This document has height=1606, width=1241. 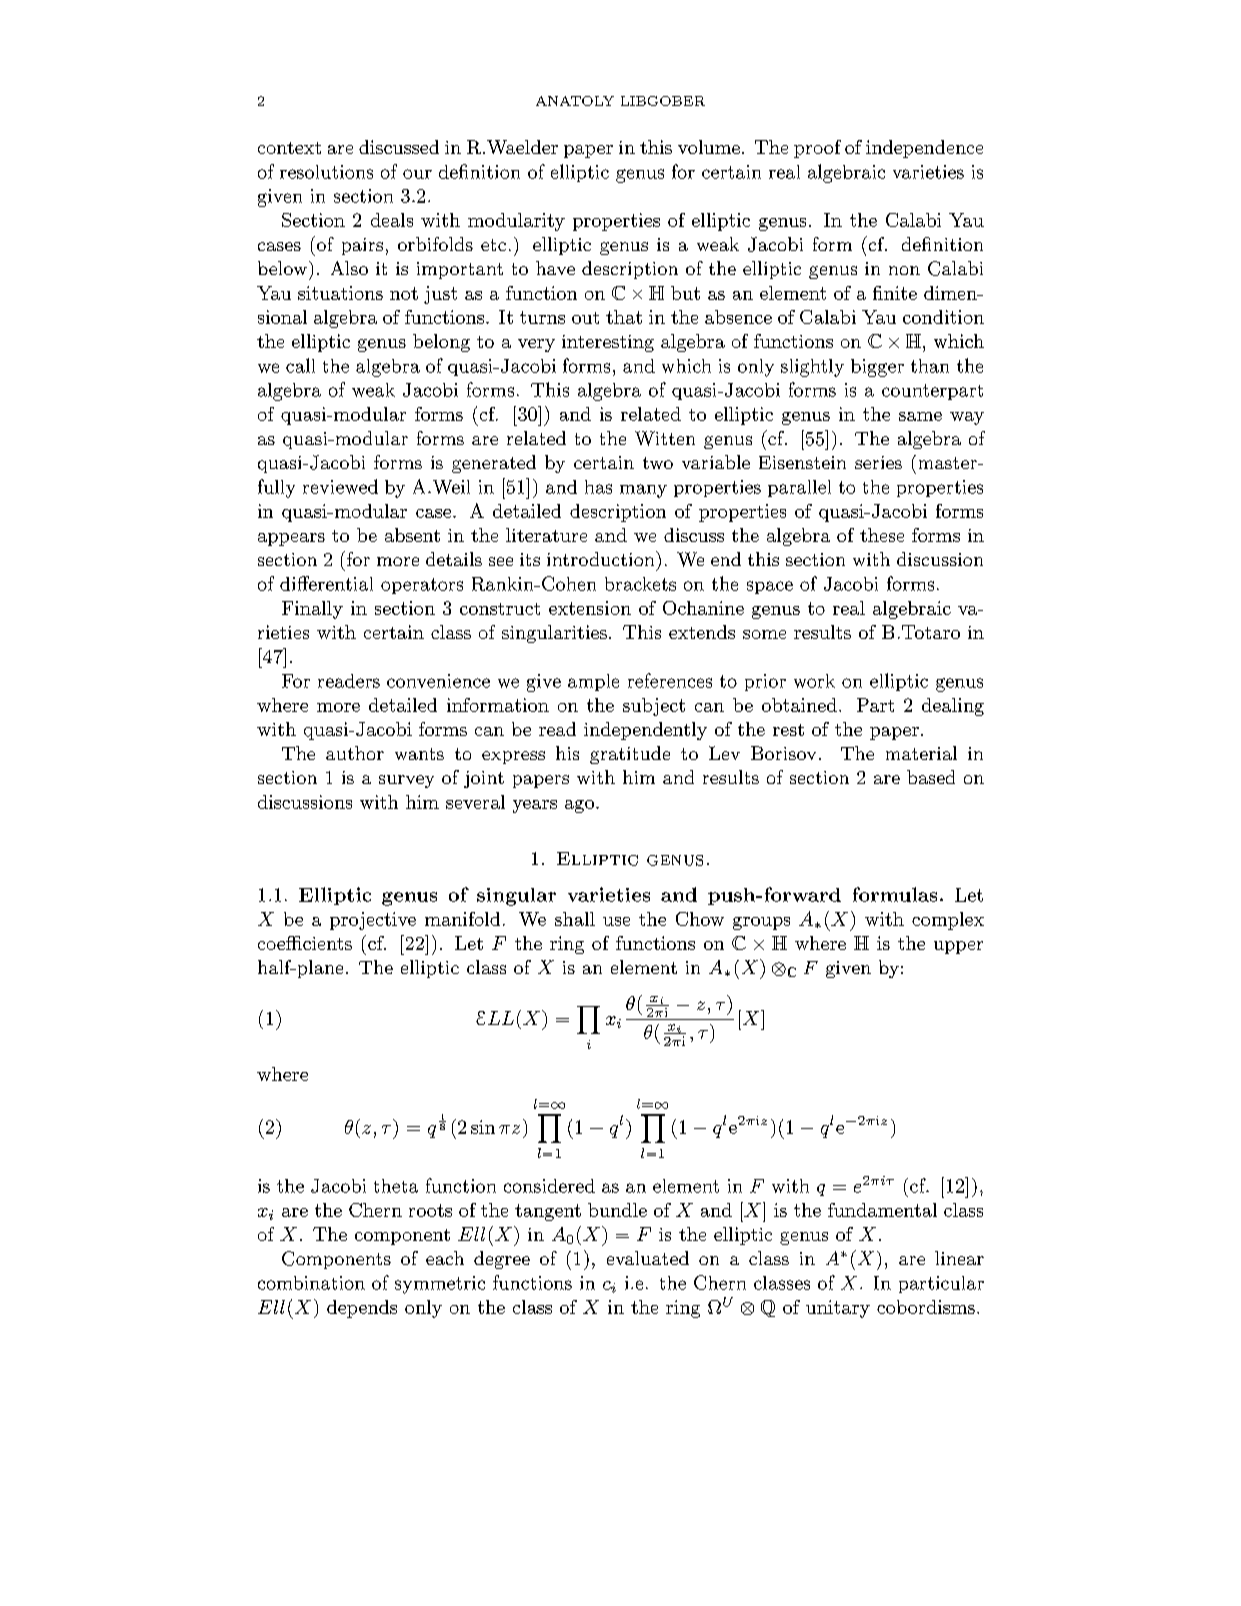 What do you see at coordinates (654, 707) in the document?
I see `subject` at bounding box center [654, 707].
